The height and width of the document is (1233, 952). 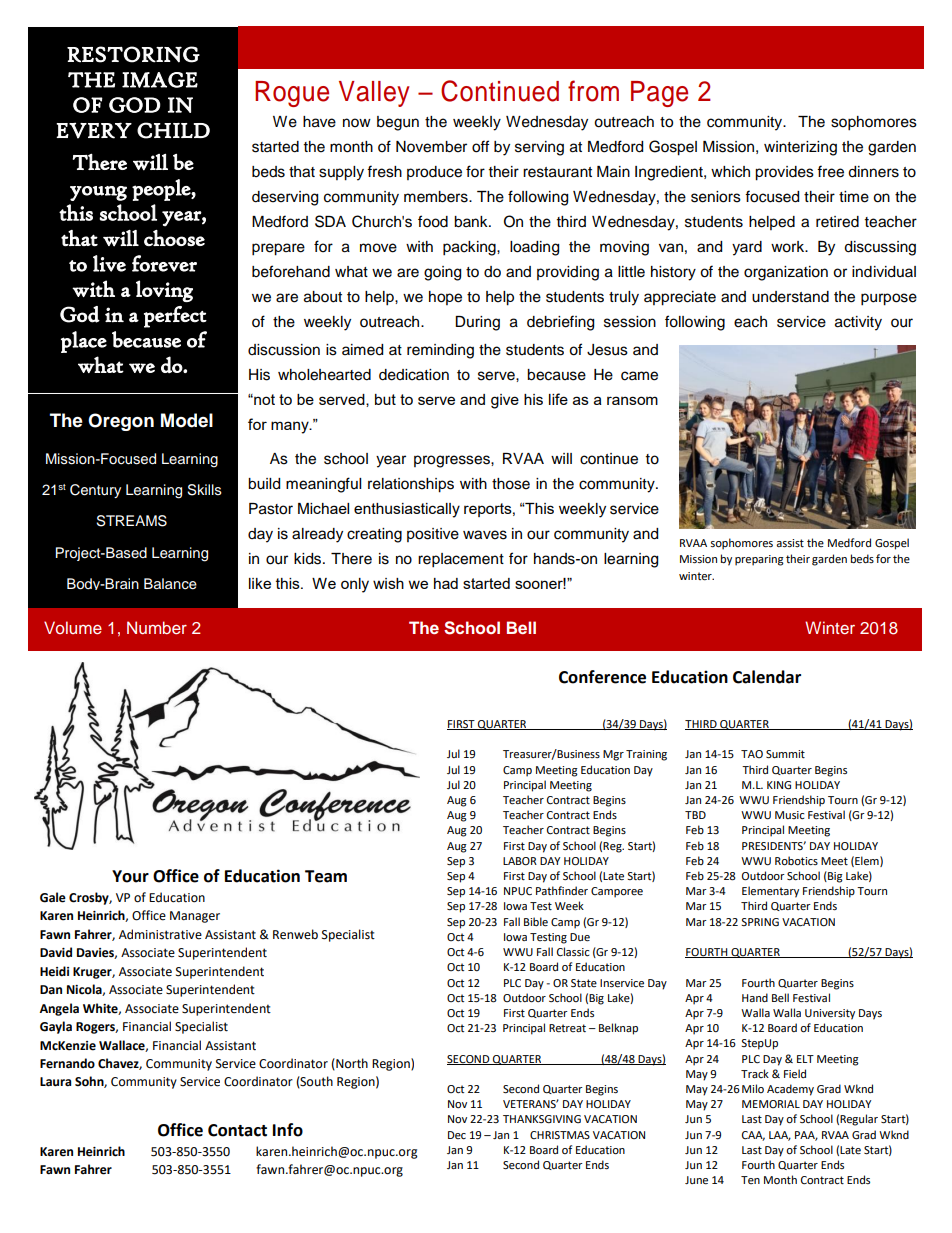 I want to click on provides, so click(x=784, y=173).
